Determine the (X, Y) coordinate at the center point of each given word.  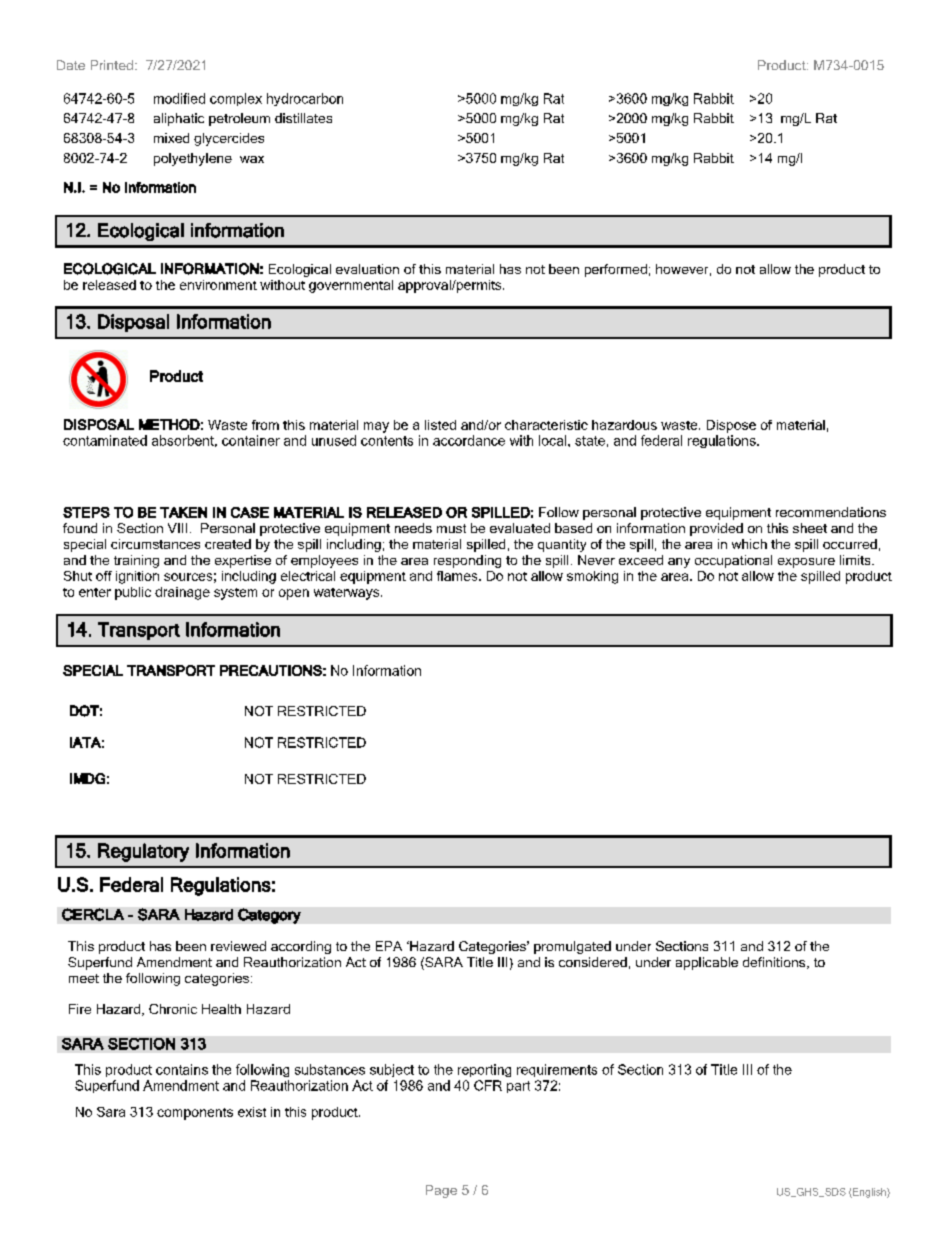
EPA (389, 946)
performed (616, 270)
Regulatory (143, 852)
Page (441, 1191)
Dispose (731, 426)
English (869, 1193)
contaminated (105, 440)
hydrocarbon (305, 99)
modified (179, 98)
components (195, 1114)
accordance (469, 440)
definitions (775, 963)
